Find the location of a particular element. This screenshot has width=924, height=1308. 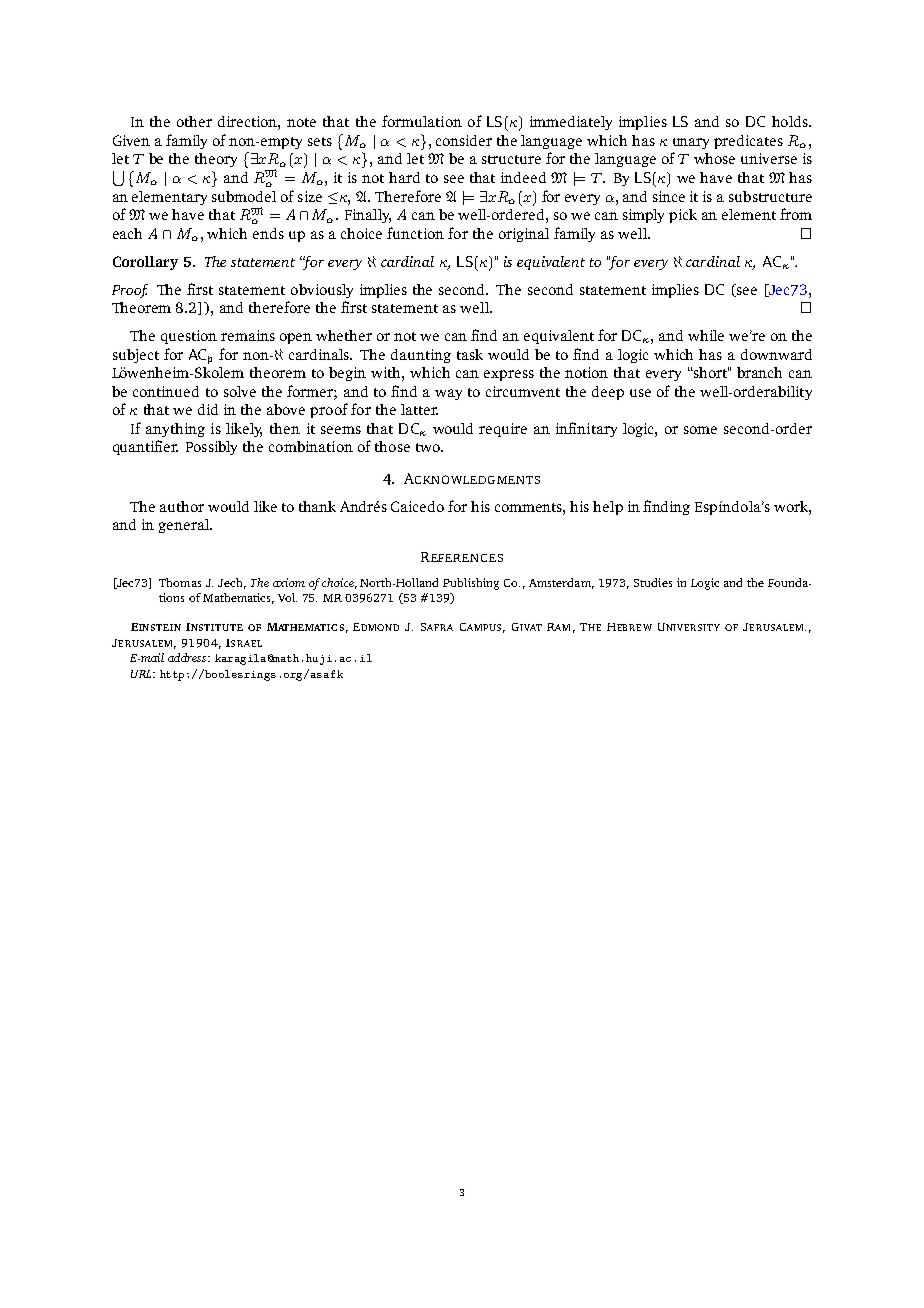

other is located at coordinates (194, 121).
